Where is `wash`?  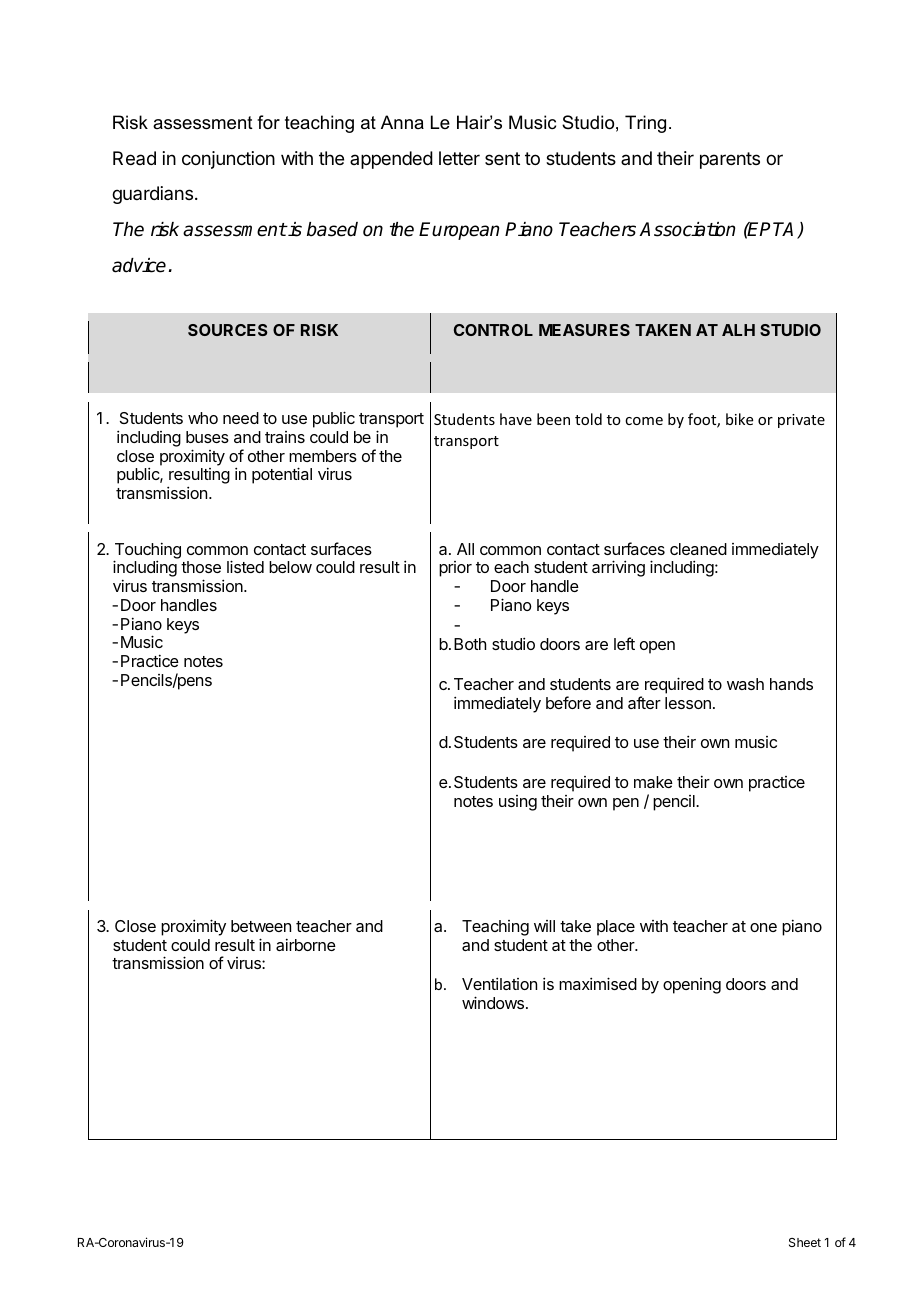
wash is located at coordinates (745, 684).
